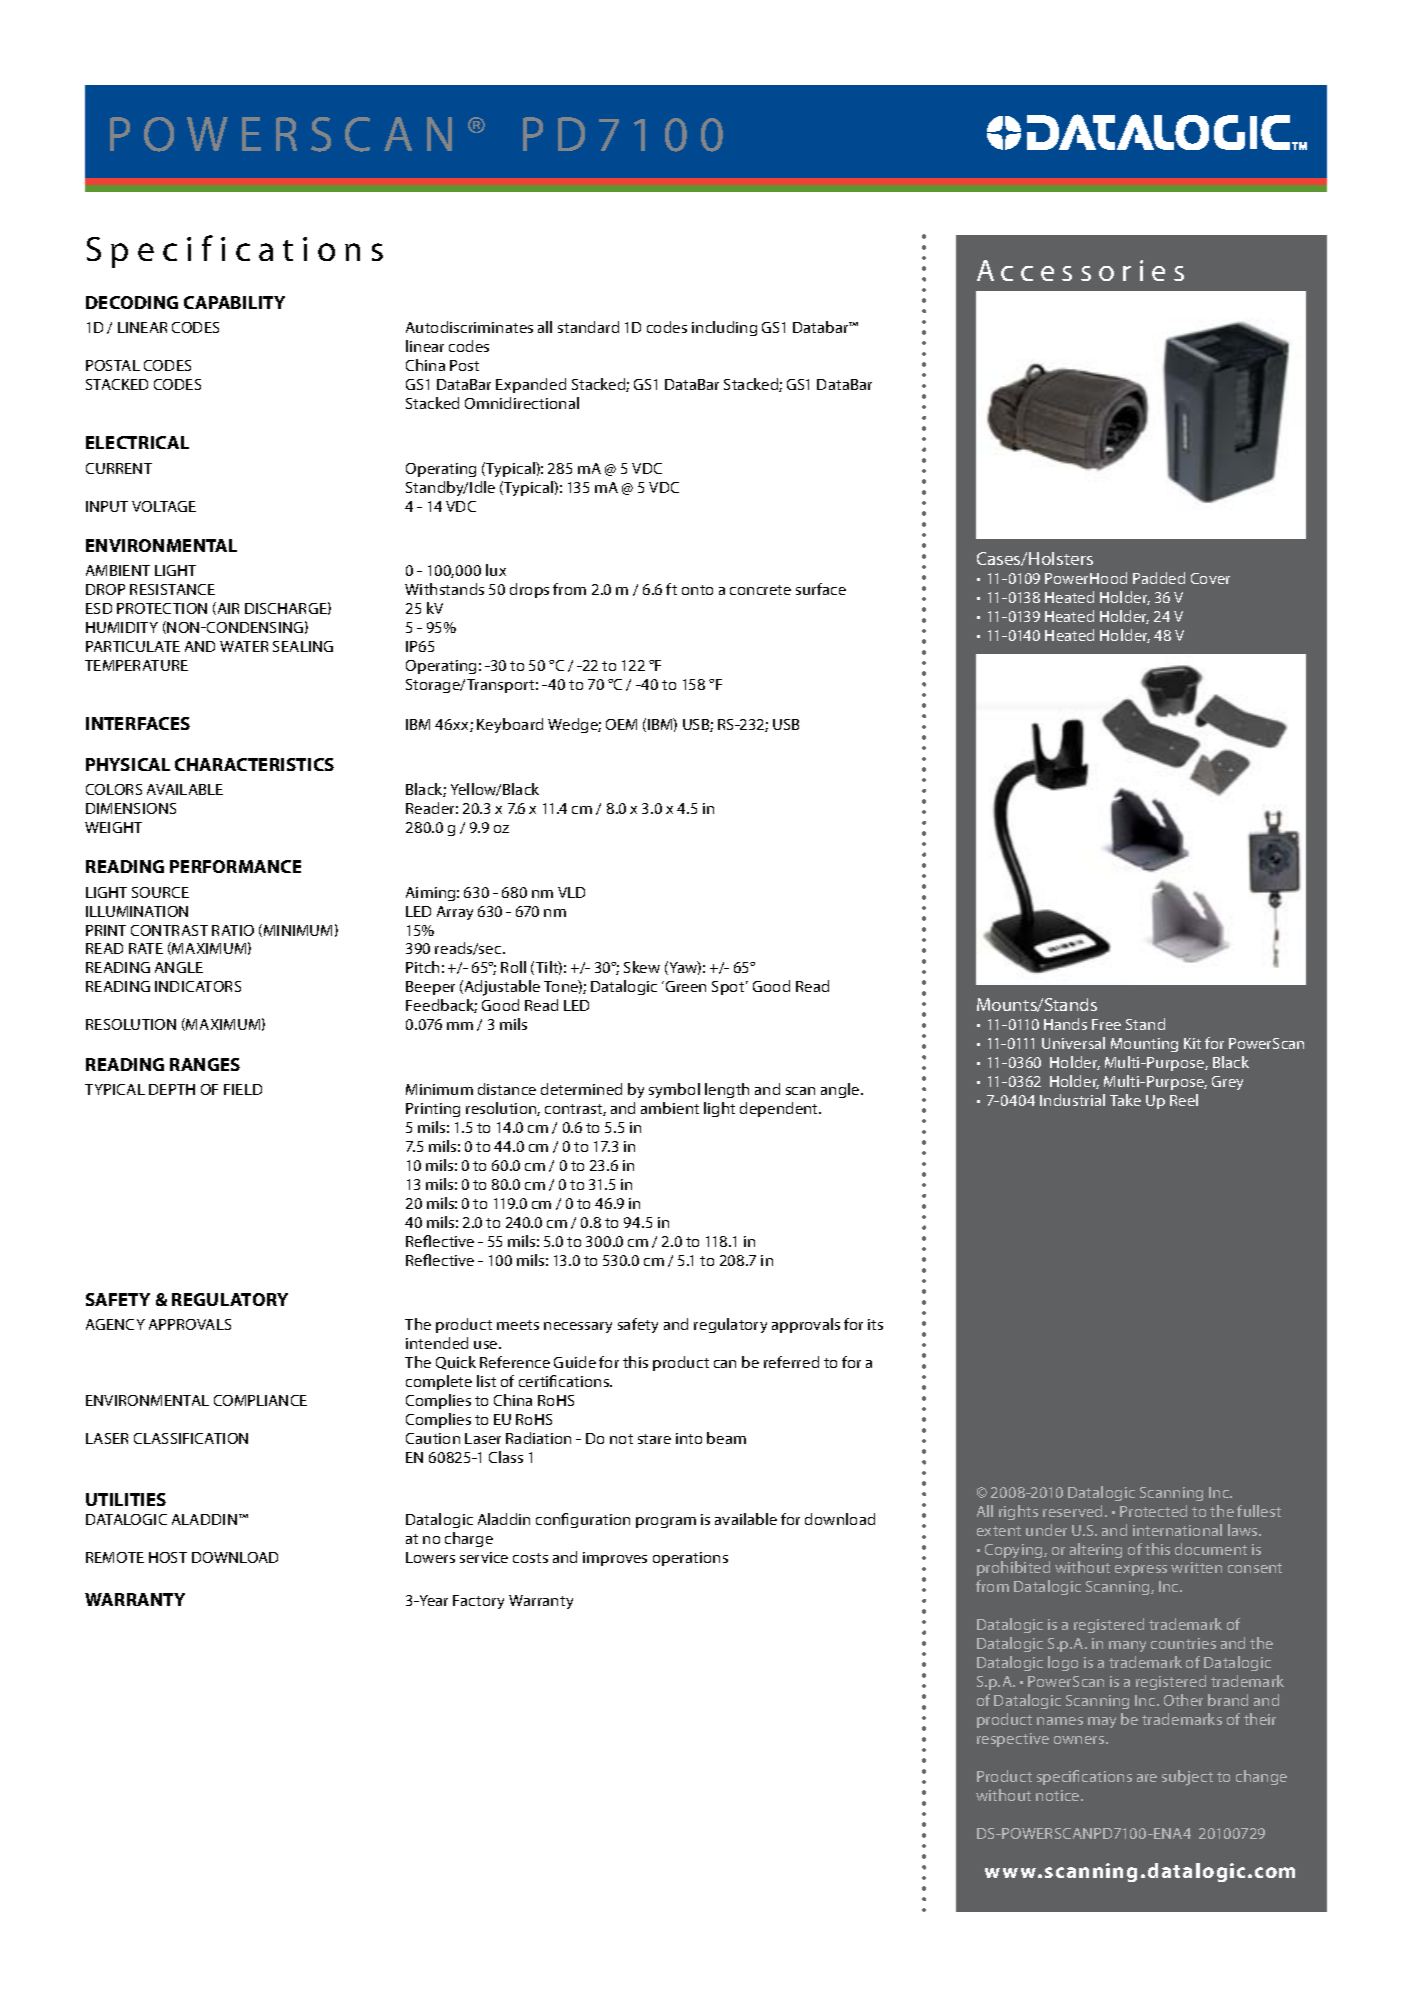 This page has height=1997, width=1412. What do you see at coordinates (578, 1327) in the page?
I see `necessary` at bounding box center [578, 1327].
